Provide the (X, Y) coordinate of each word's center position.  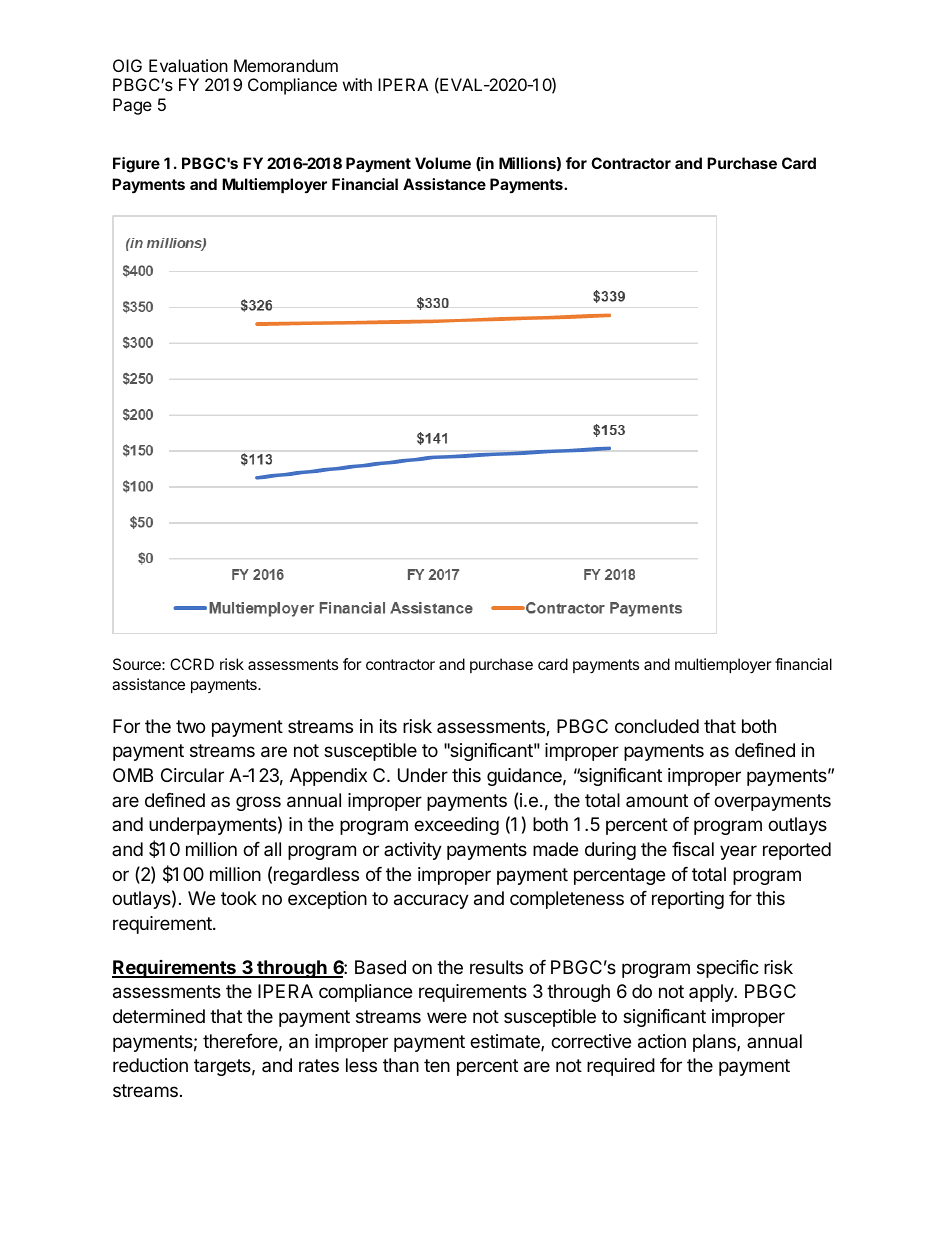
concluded (657, 726)
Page (132, 106)
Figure (136, 165)
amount (657, 800)
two (190, 726)
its (388, 726)
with (357, 84)
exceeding (456, 826)
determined (159, 1016)
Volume (443, 163)
